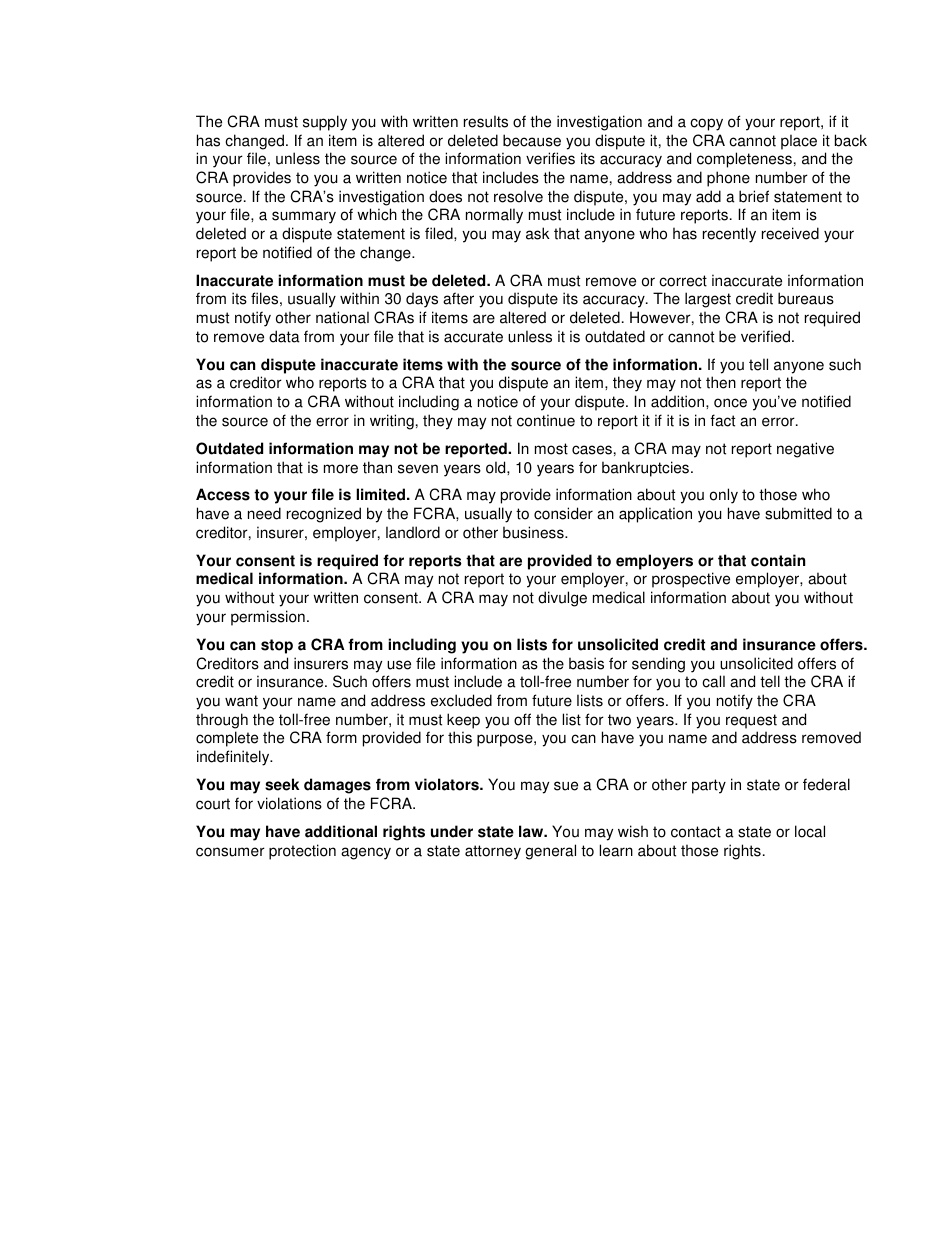 The height and width of the screenshot is (1233, 952). Describe the element at coordinates (778, 560) in the screenshot. I see `contain` at that location.
